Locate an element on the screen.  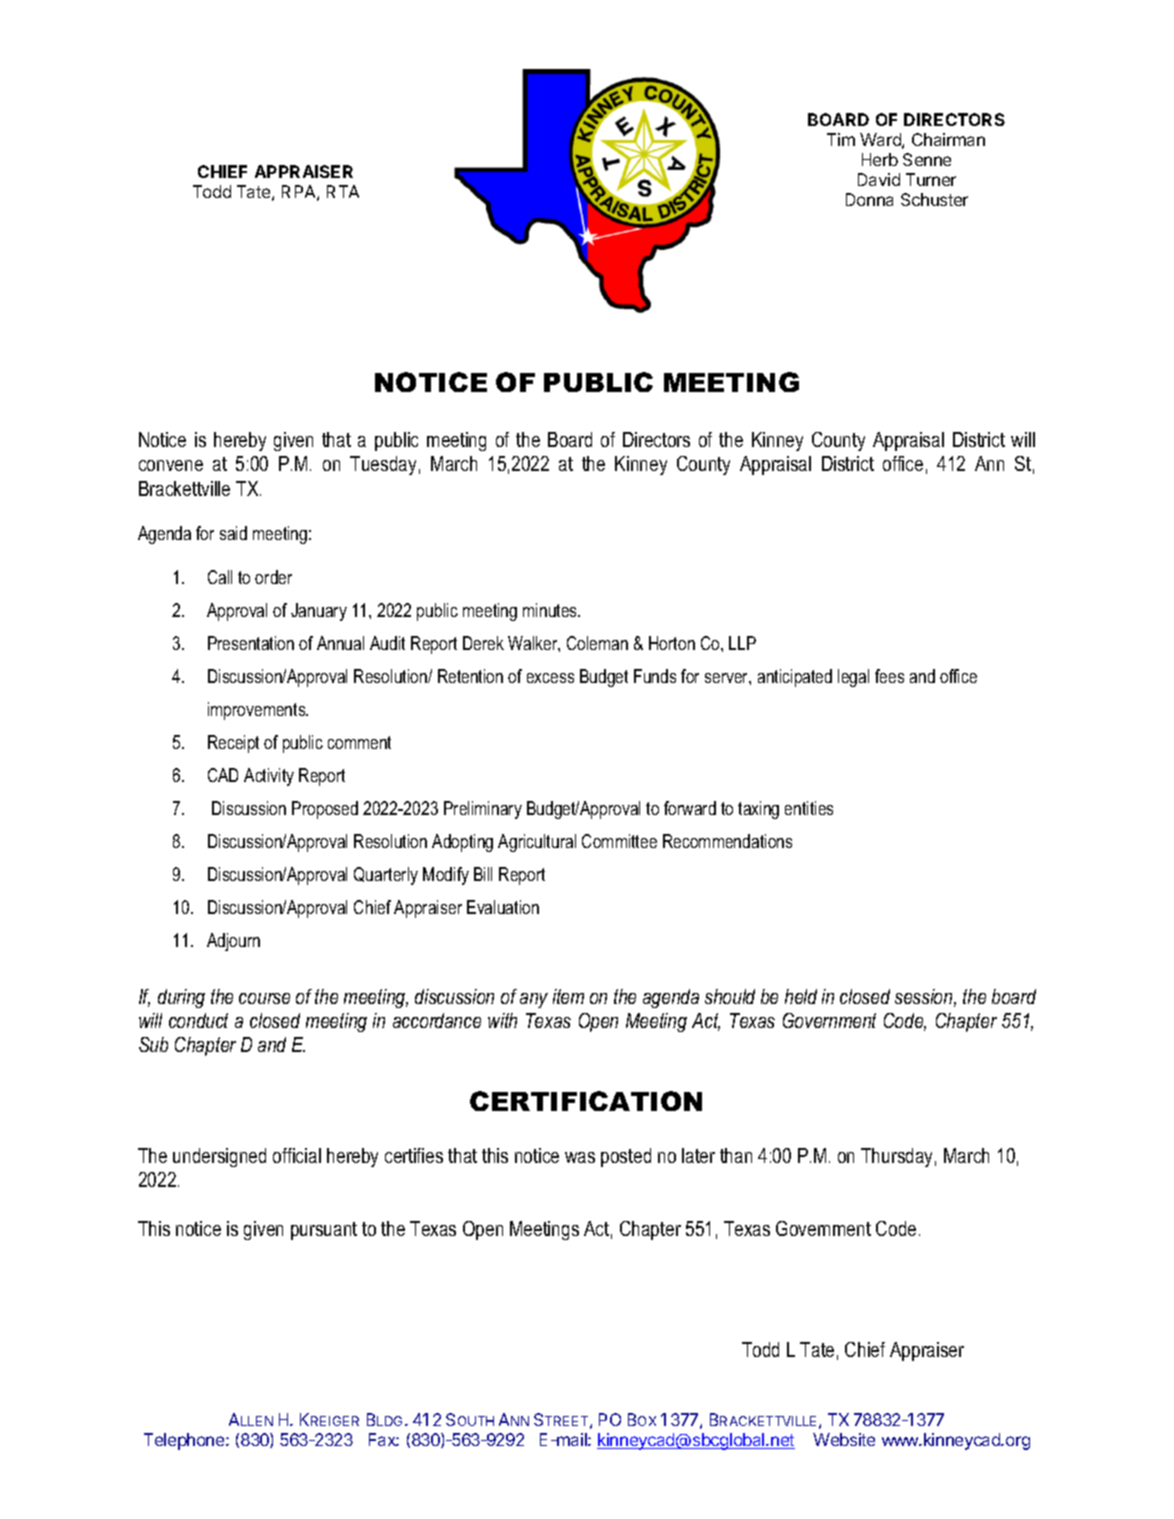
course is located at coordinates (264, 998).
